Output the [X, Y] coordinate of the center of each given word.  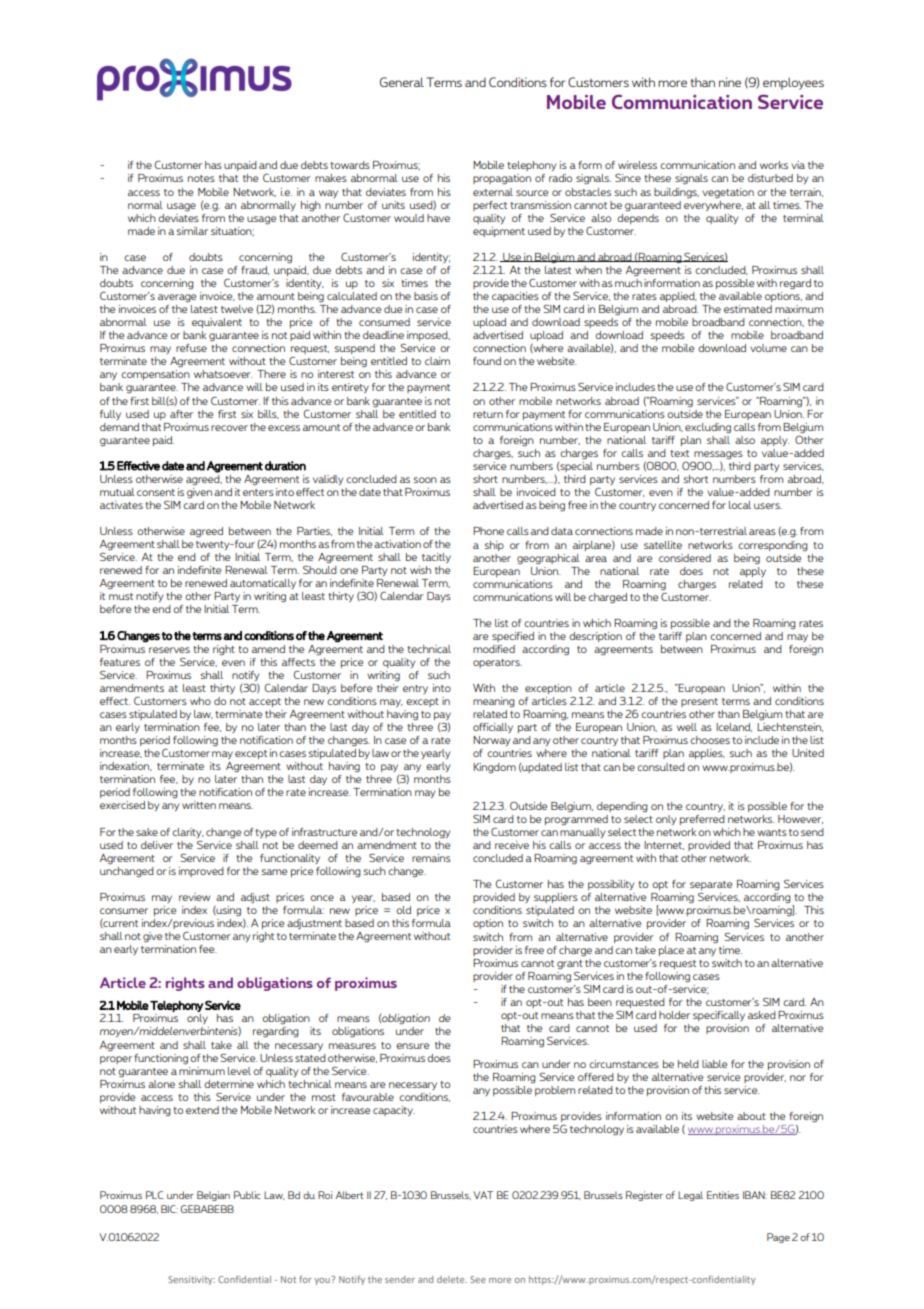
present [699, 702]
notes [201, 178]
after [181, 414]
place [671, 951]
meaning [494, 702]
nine [730, 82]
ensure [412, 1046]
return [488, 414]
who [200, 701]
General [402, 82]
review [194, 897]
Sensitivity [191, 1280]
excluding [708, 428]
